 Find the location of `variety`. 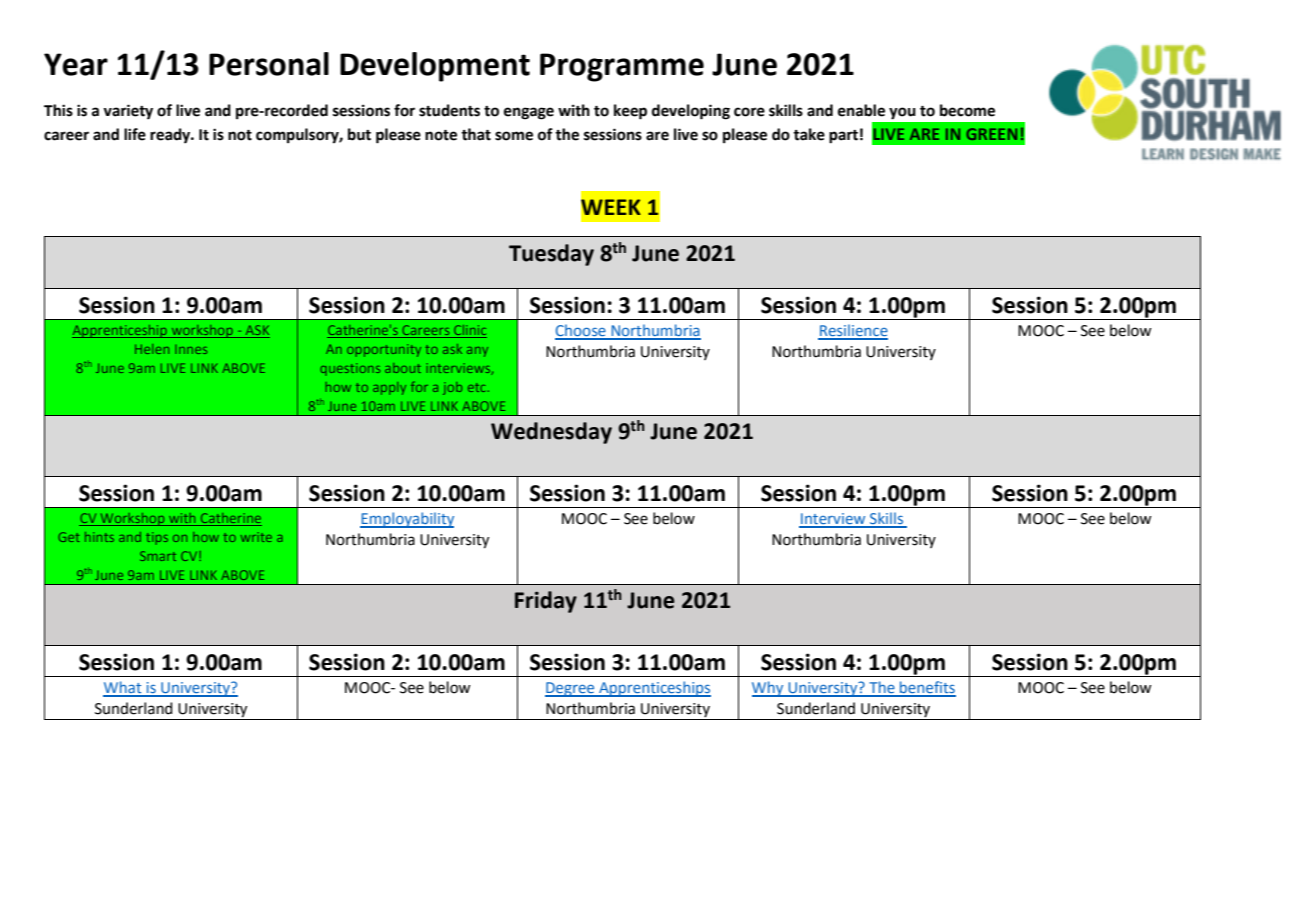

variety is located at coordinates (128, 112).
